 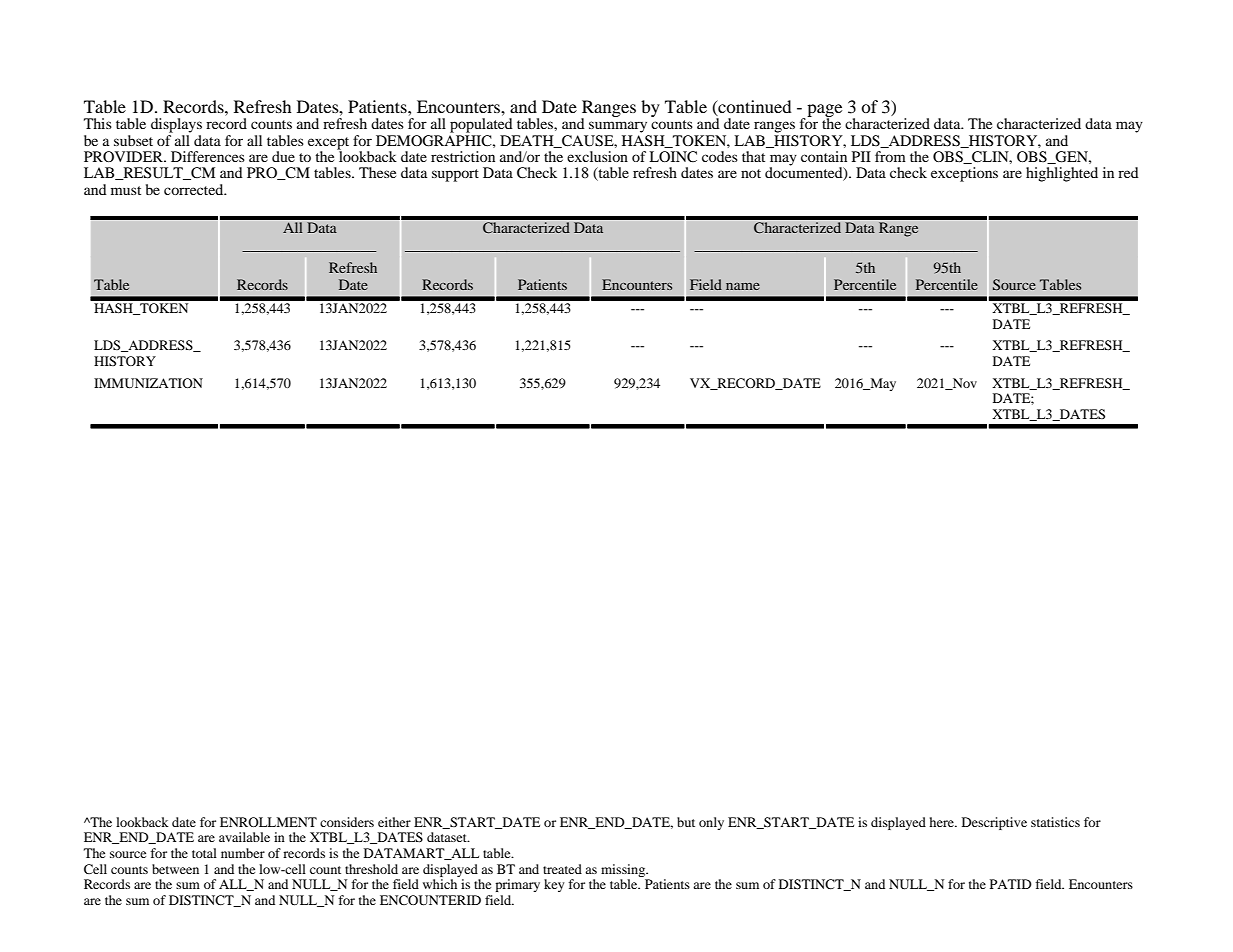 I want to click on displays, so click(x=176, y=125).
